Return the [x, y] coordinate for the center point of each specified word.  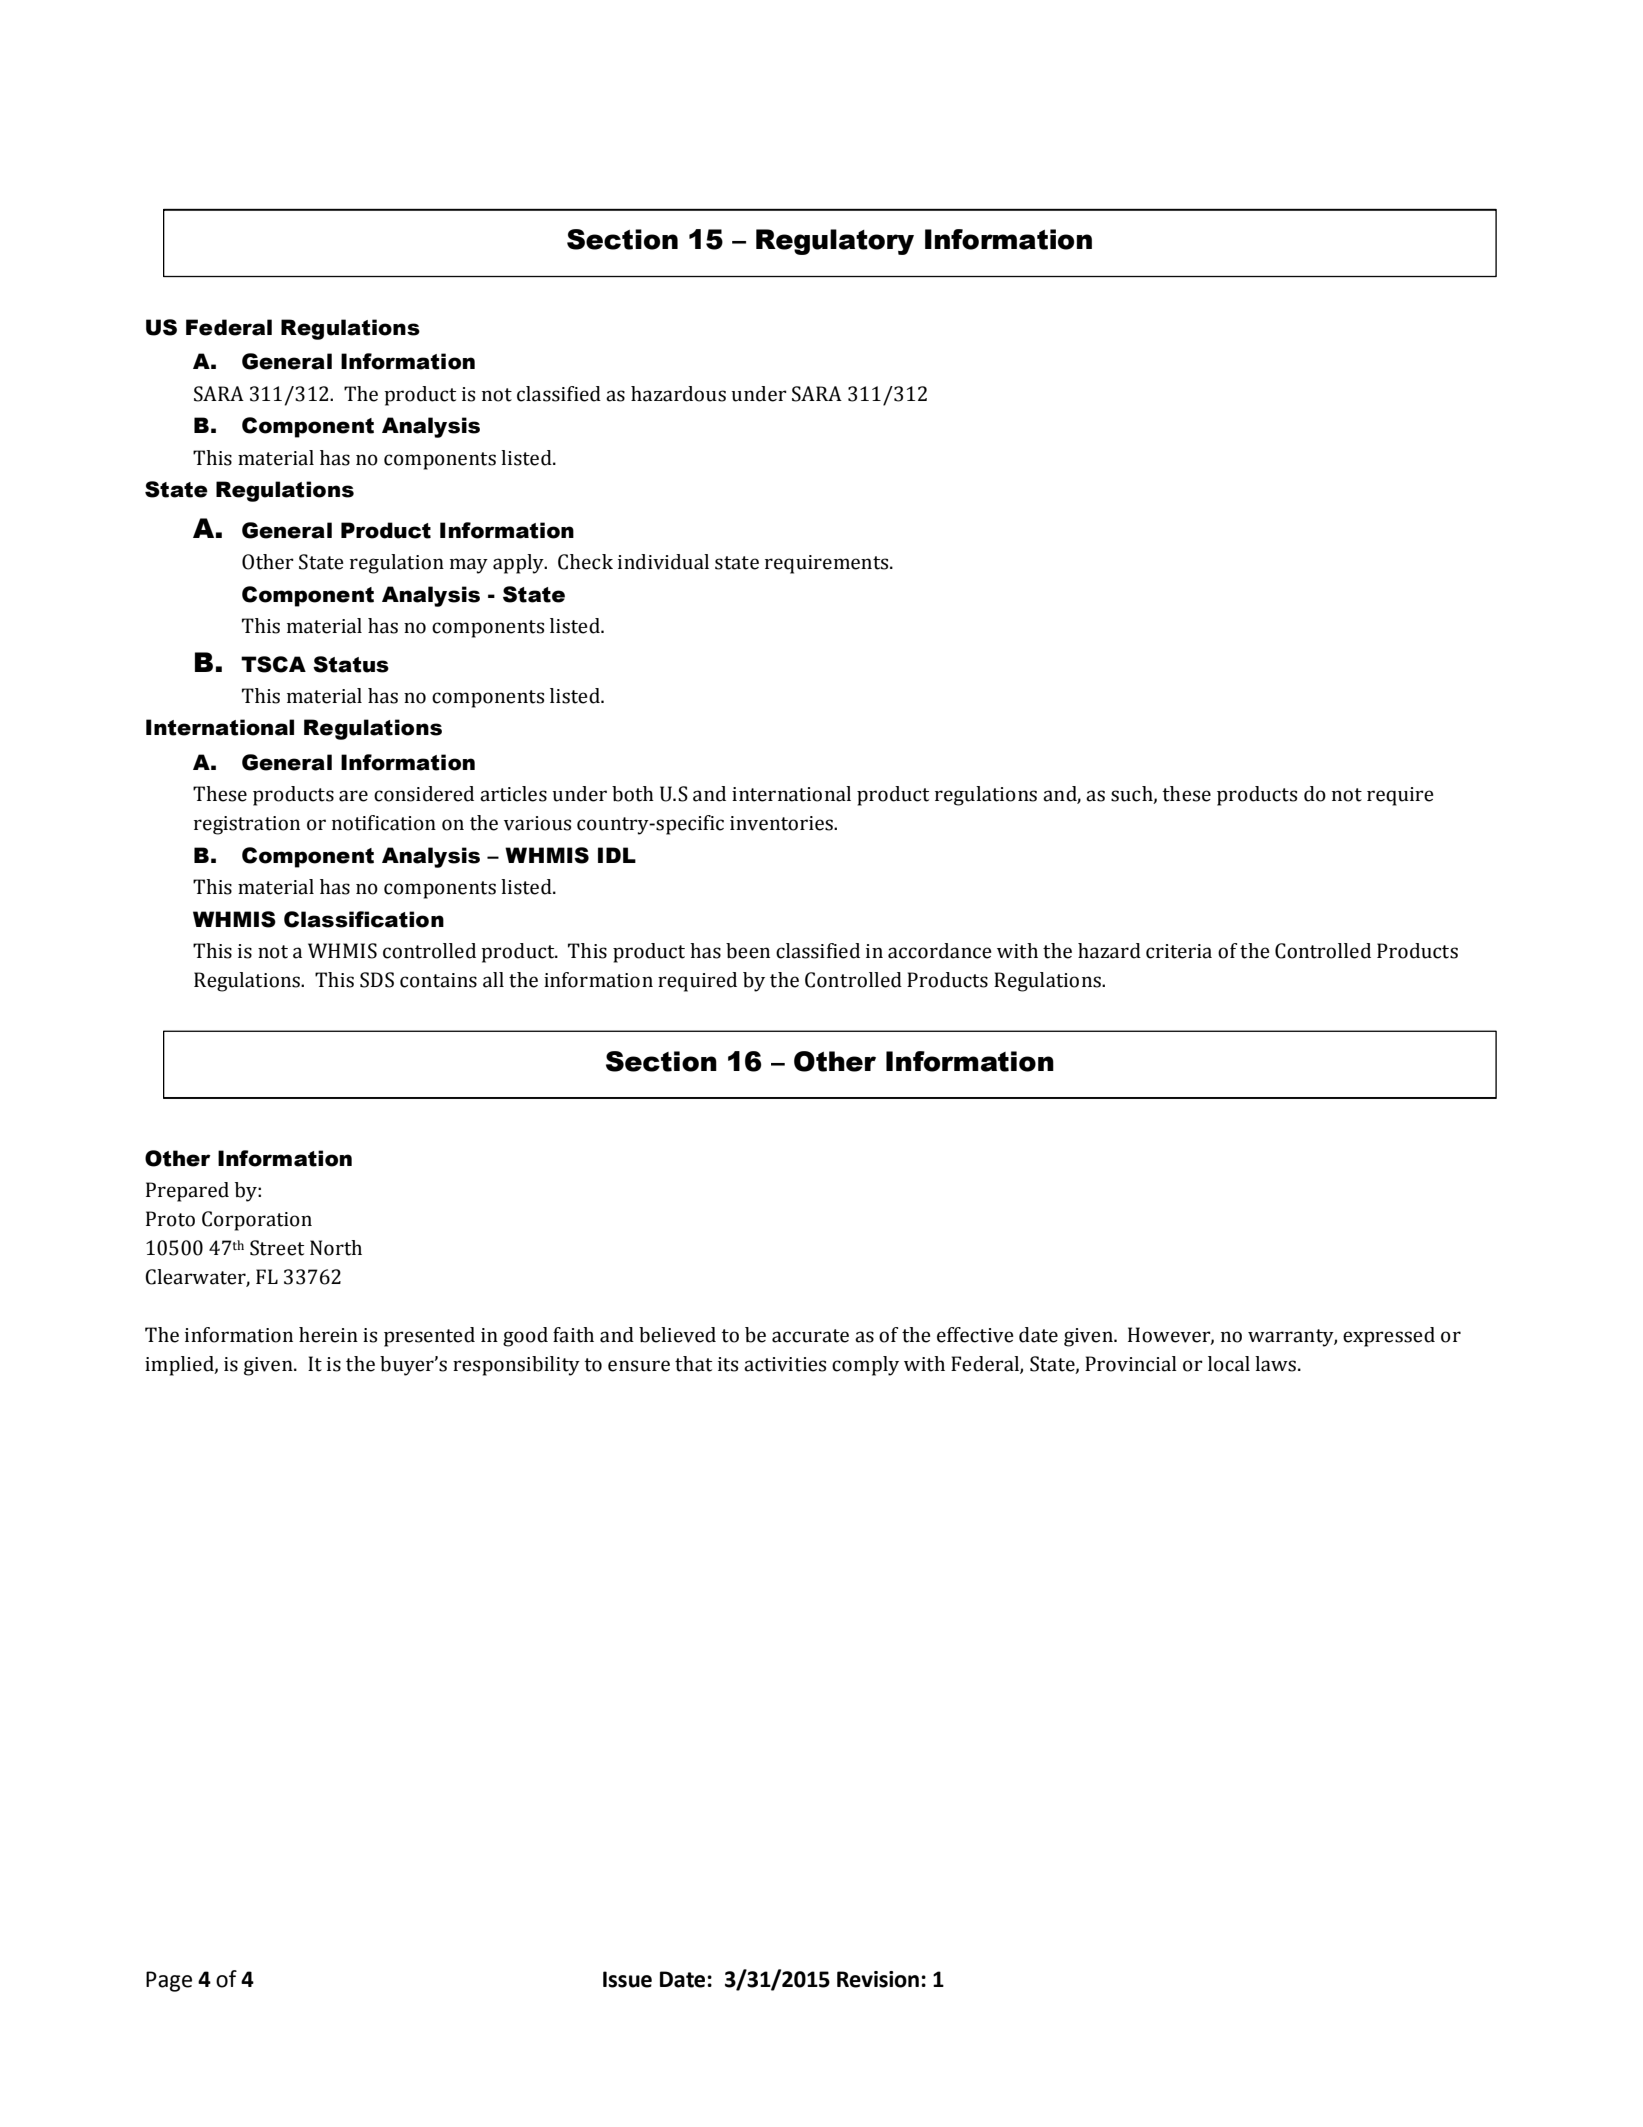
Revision [878, 1979]
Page [169, 1981]
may [469, 566]
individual [663, 562]
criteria [1179, 951]
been [748, 951]
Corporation [257, 1221]
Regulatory [835, 242]
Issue [627, 1979]
